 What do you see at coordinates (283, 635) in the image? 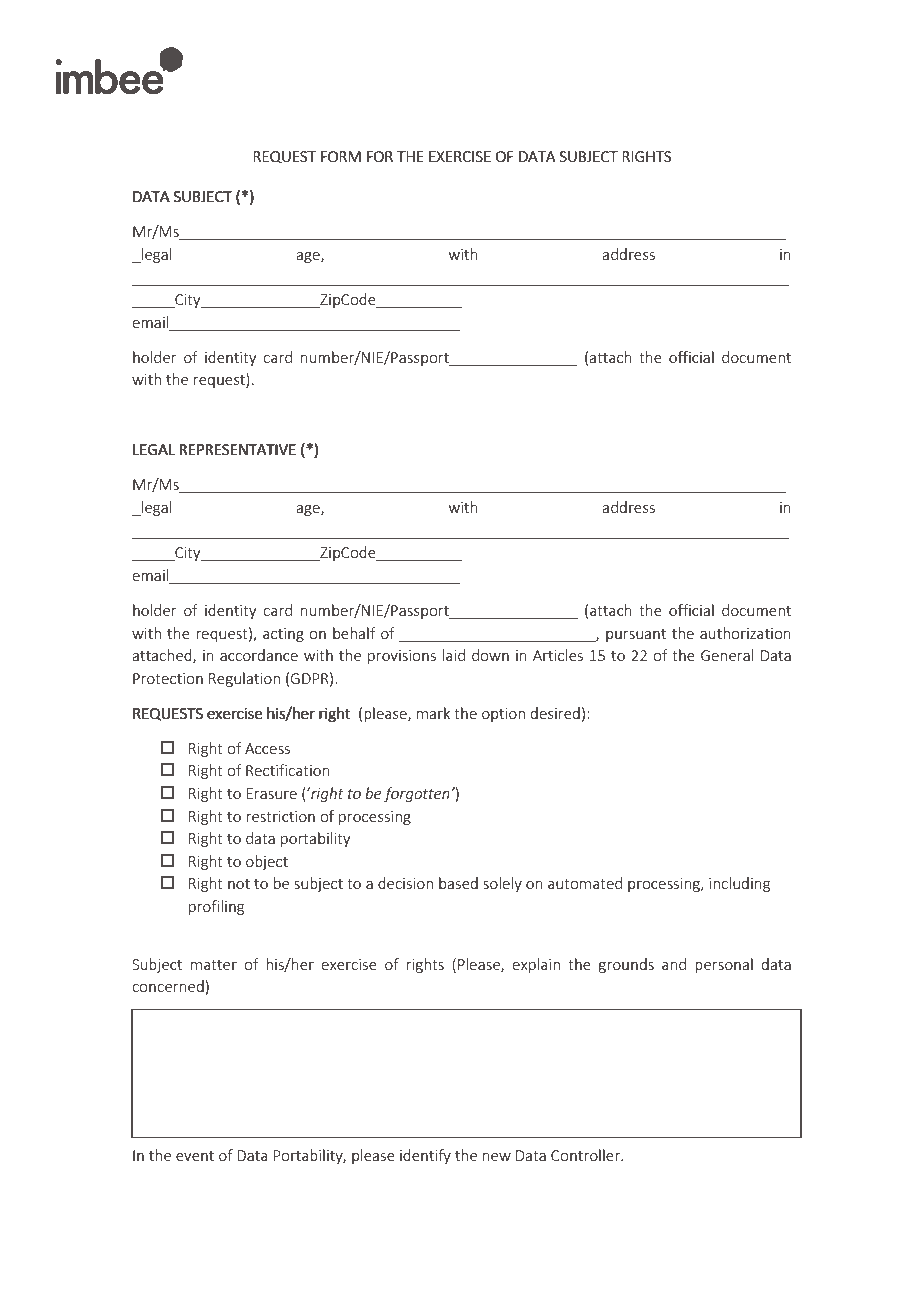
I see `acting` at bounding box center [283, 635].
